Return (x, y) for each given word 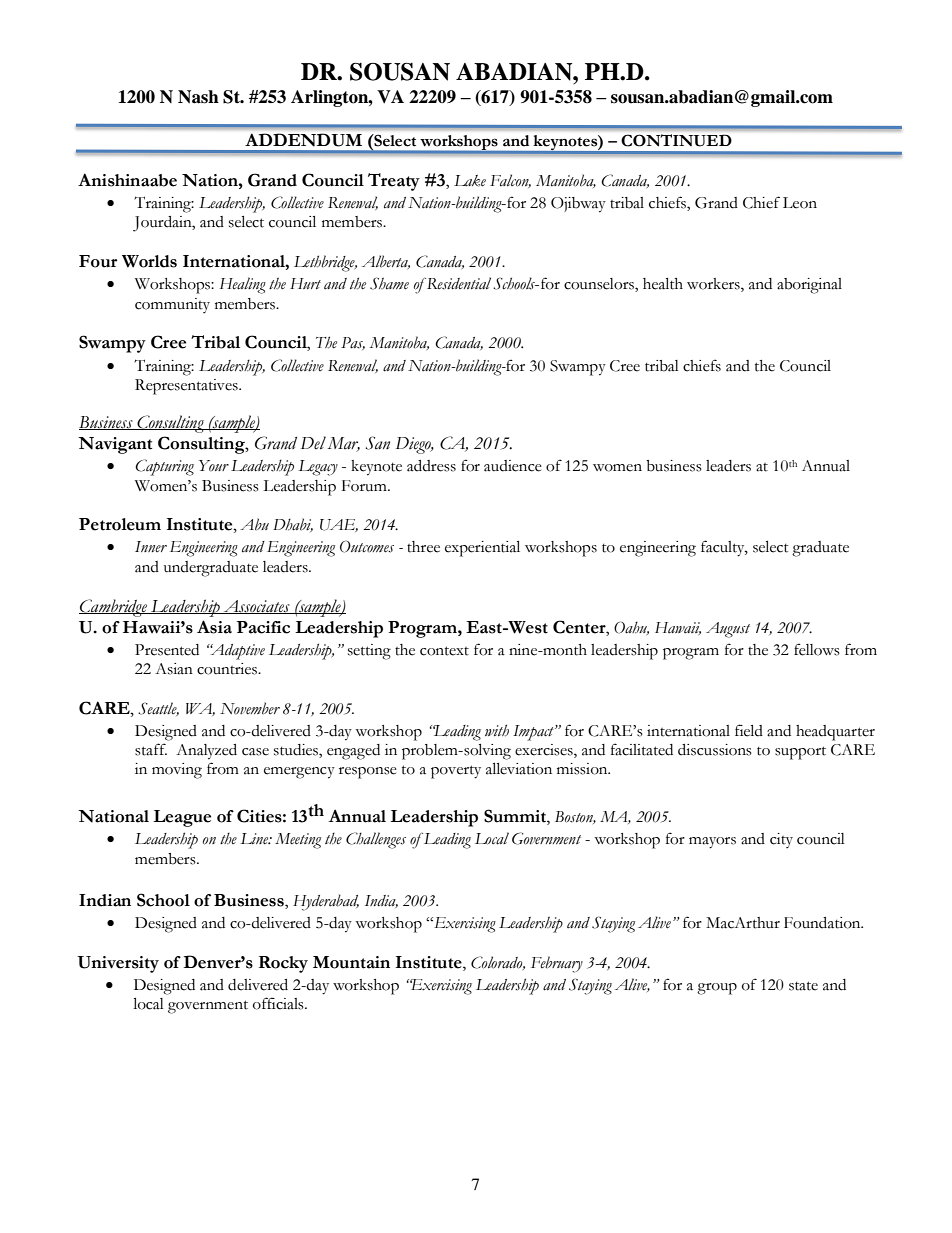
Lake (470, 181)
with (497, 730)
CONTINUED (676, 140)
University (118, 964)
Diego (414, 445)
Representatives (187, 387)
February (557, 964)
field (749, 730)
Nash (198, 97)
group (717, 989)
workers (714, 285)
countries (228, 669)
